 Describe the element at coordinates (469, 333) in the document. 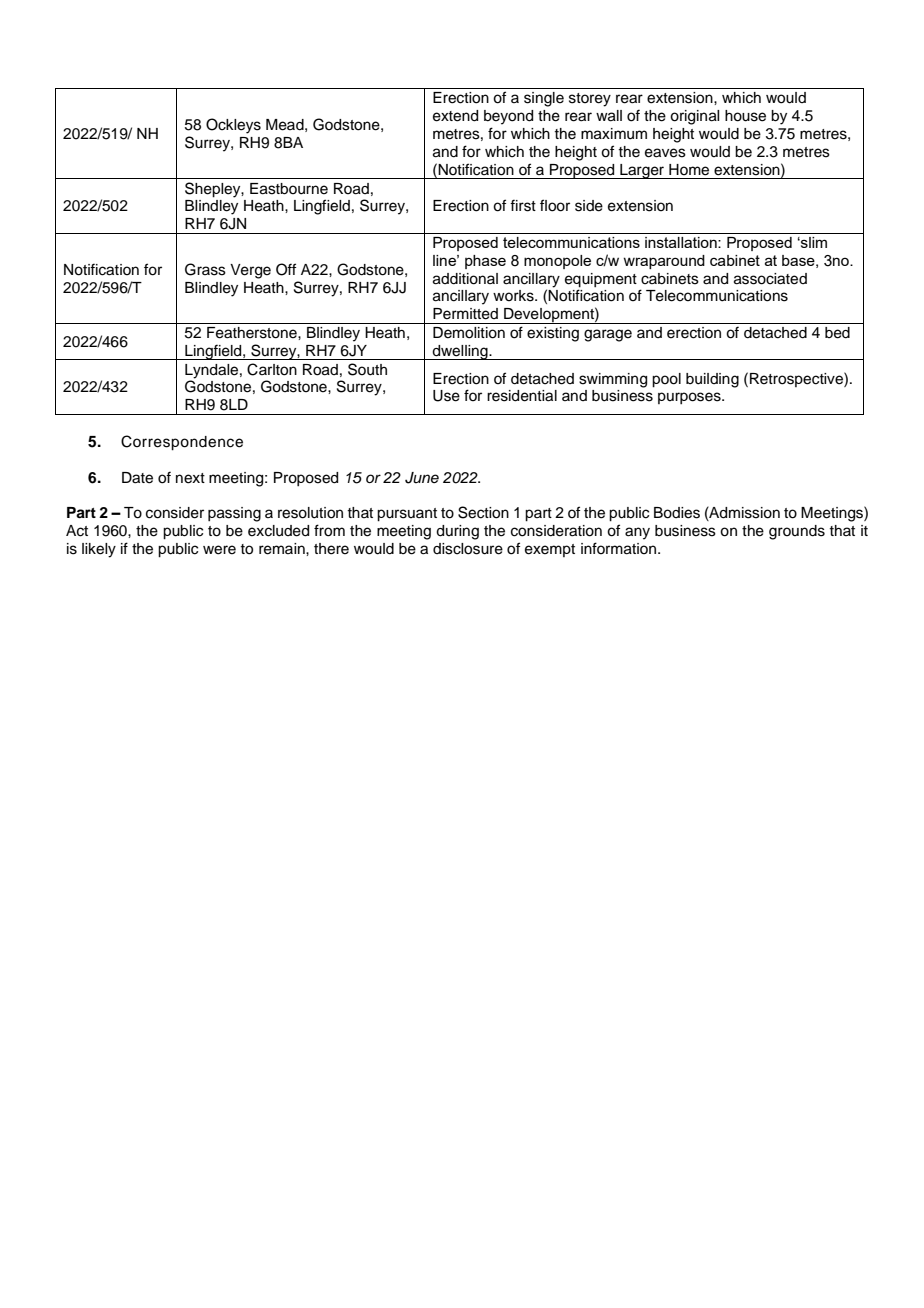

I see `Demolition` at that location.
